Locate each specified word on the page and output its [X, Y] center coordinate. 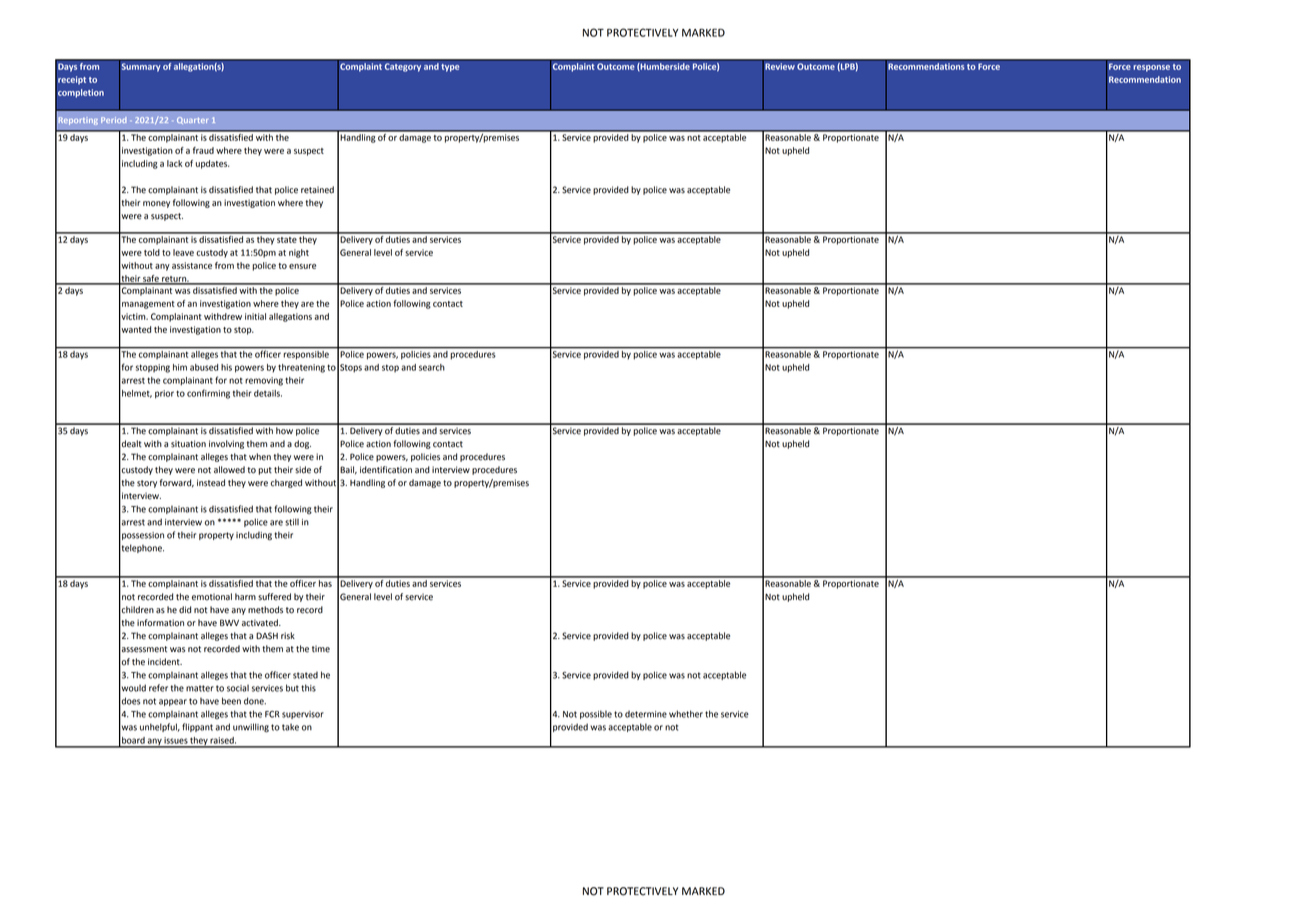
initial [255, 316]
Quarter [192, 120]
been [231, 701]
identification [386, 470]
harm [245, 597]
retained [317, 190]
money [156, 204]
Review [779, 65]
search [432, 367]
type [450, 68]
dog [302, 444]
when [260, 457]
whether [686, 714]
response [1151, 68]
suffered [274, 597]
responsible [306, 353]
